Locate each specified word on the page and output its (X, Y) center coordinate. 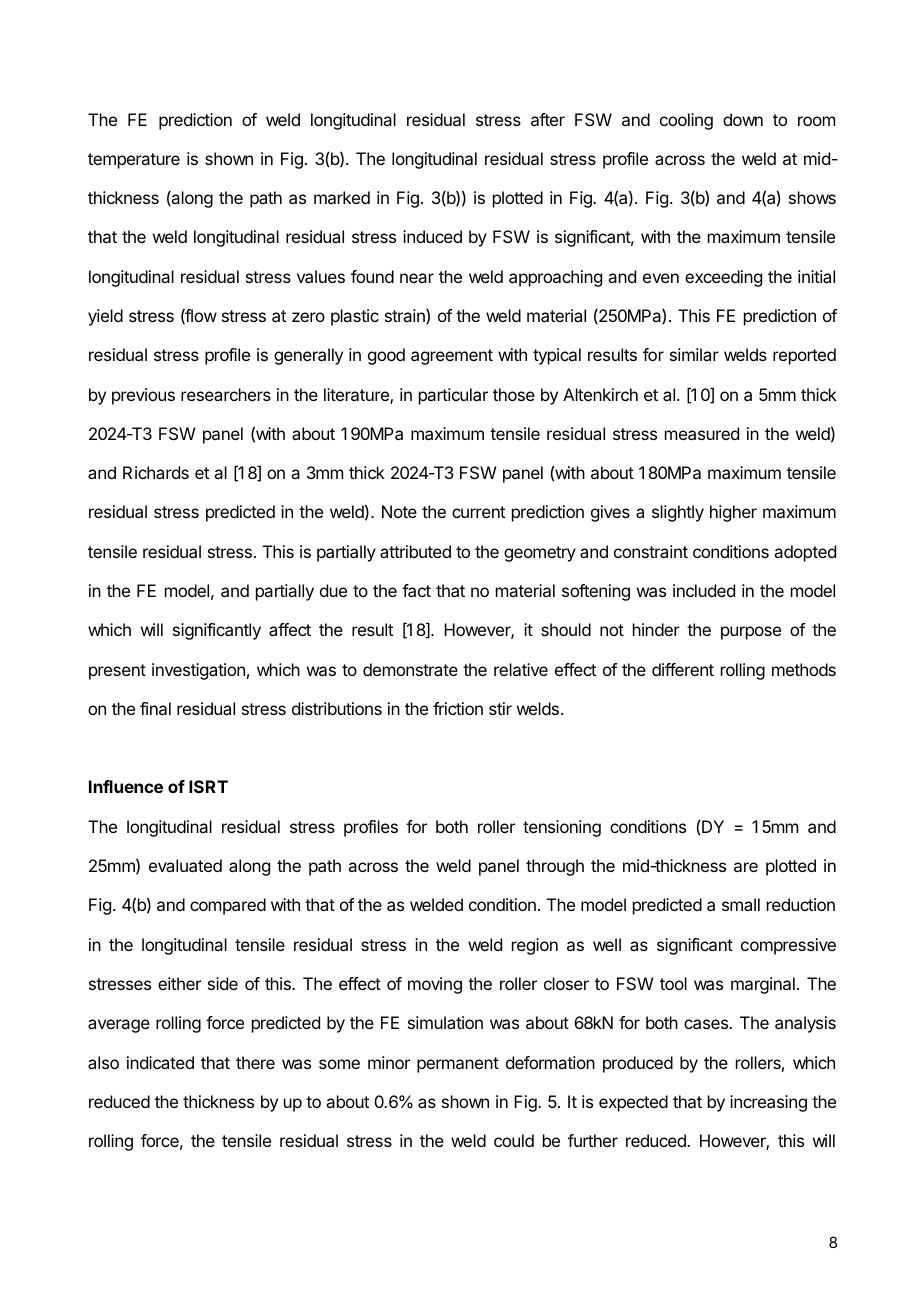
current (478, 512)
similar (694, 354)
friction (458, 708)
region (535, 946)
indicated (160, 1062)
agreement (452, 357)
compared (228, 906)
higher (733, 513)
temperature (134, 161)
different (683, 669)
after (548, 119)
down (743, 119)
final (155, 708)
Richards (156, 472)
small (741, 904)
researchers (226, 394)
